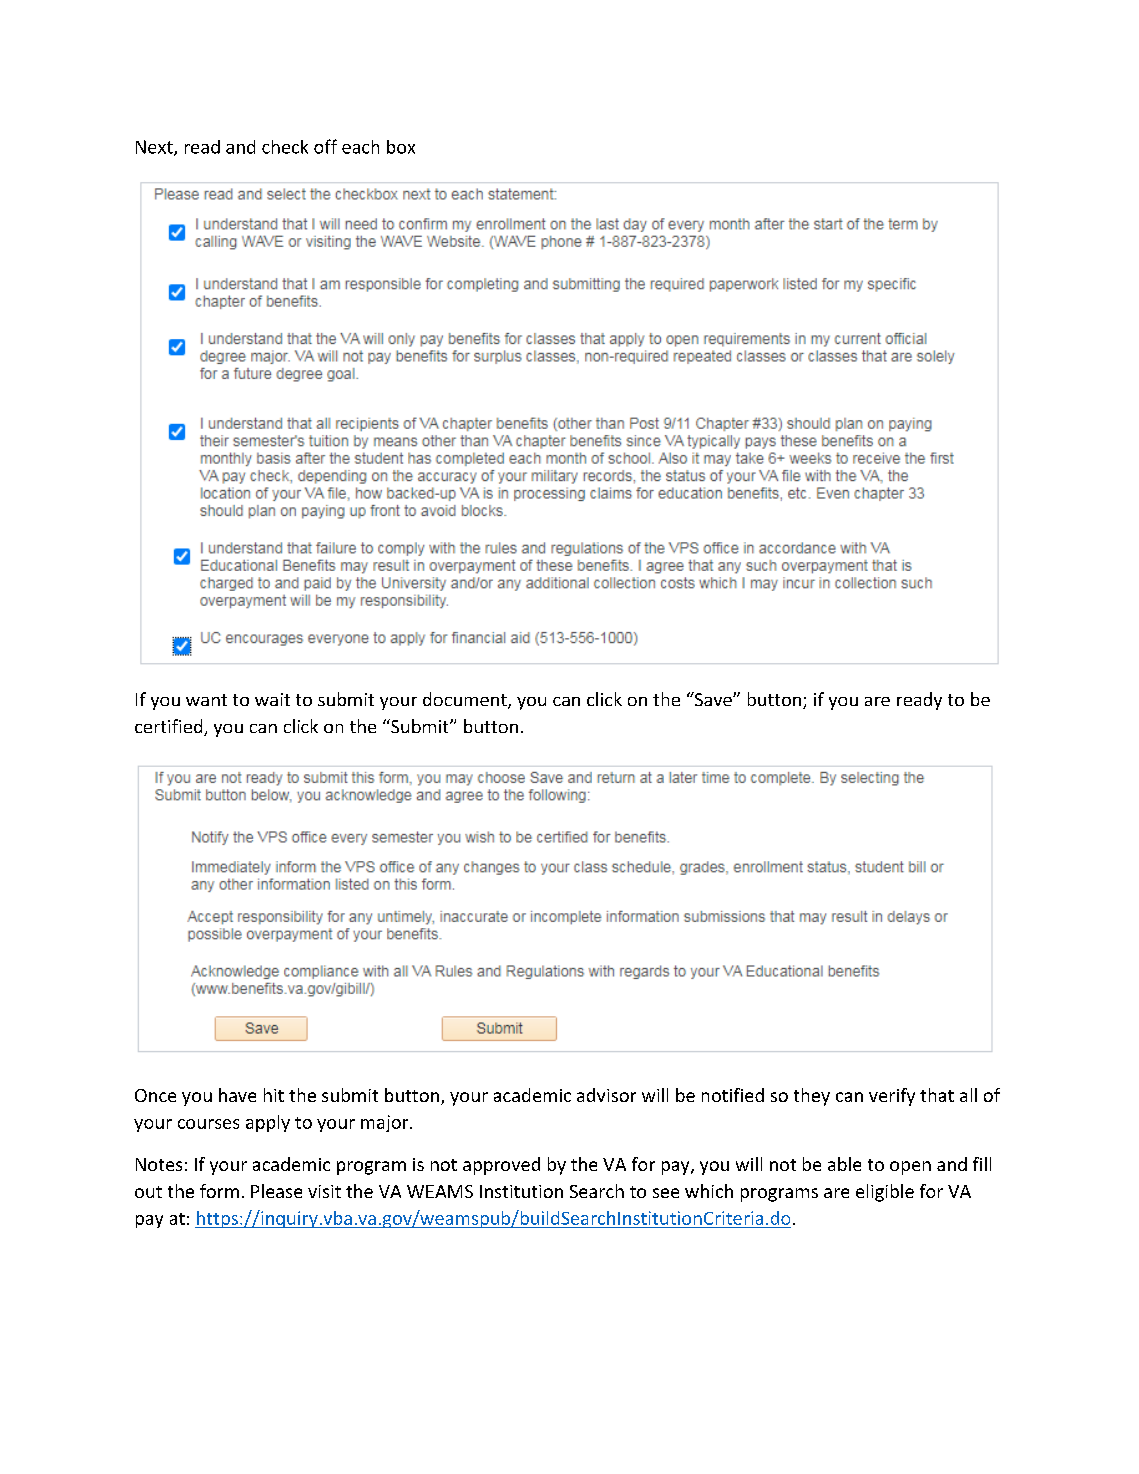 This document has height=1474, width=1139. I want to click on check, so click(285, 147).
